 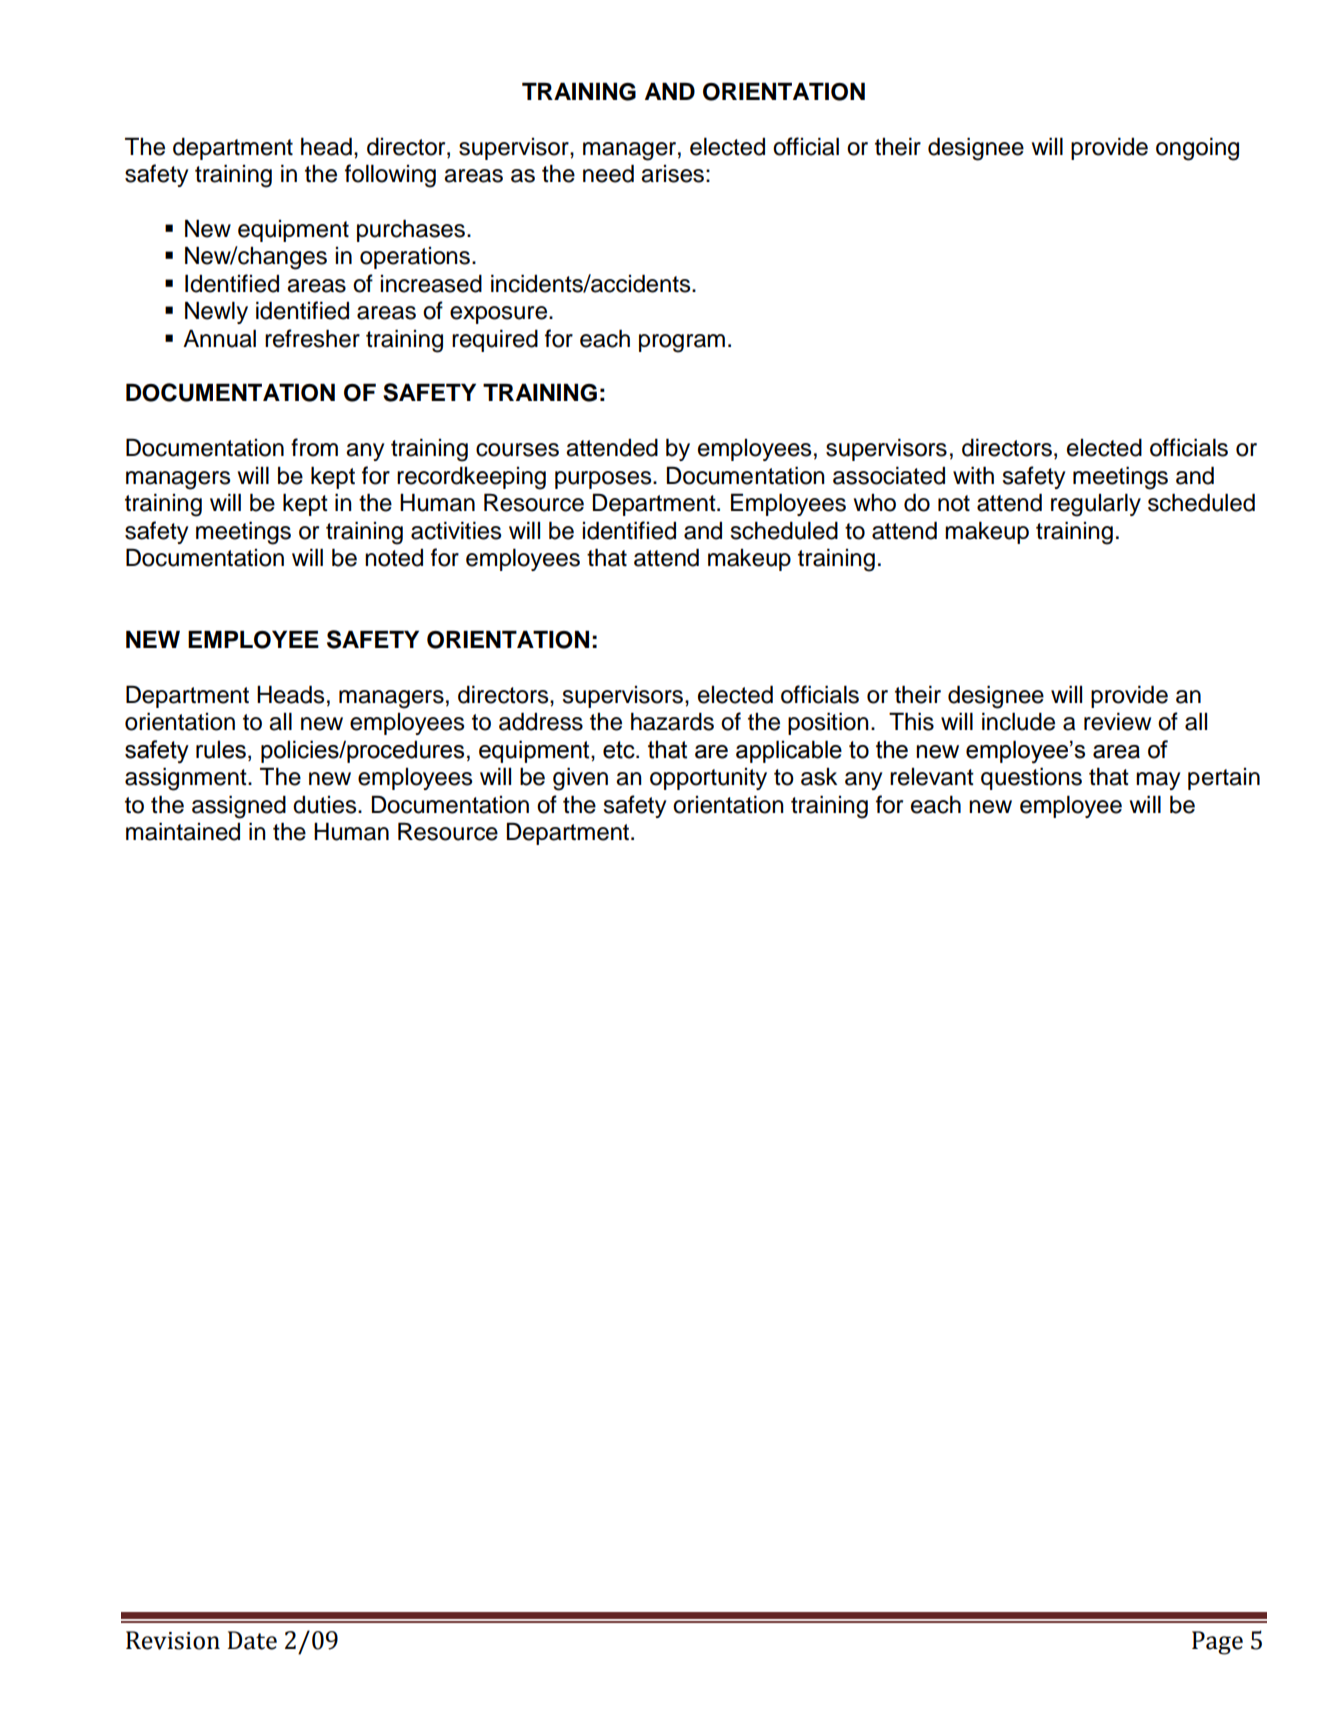 What do you see at coordinates (252, 1640) in the document?
I see `Date` at bounding box center [252, 1640].
